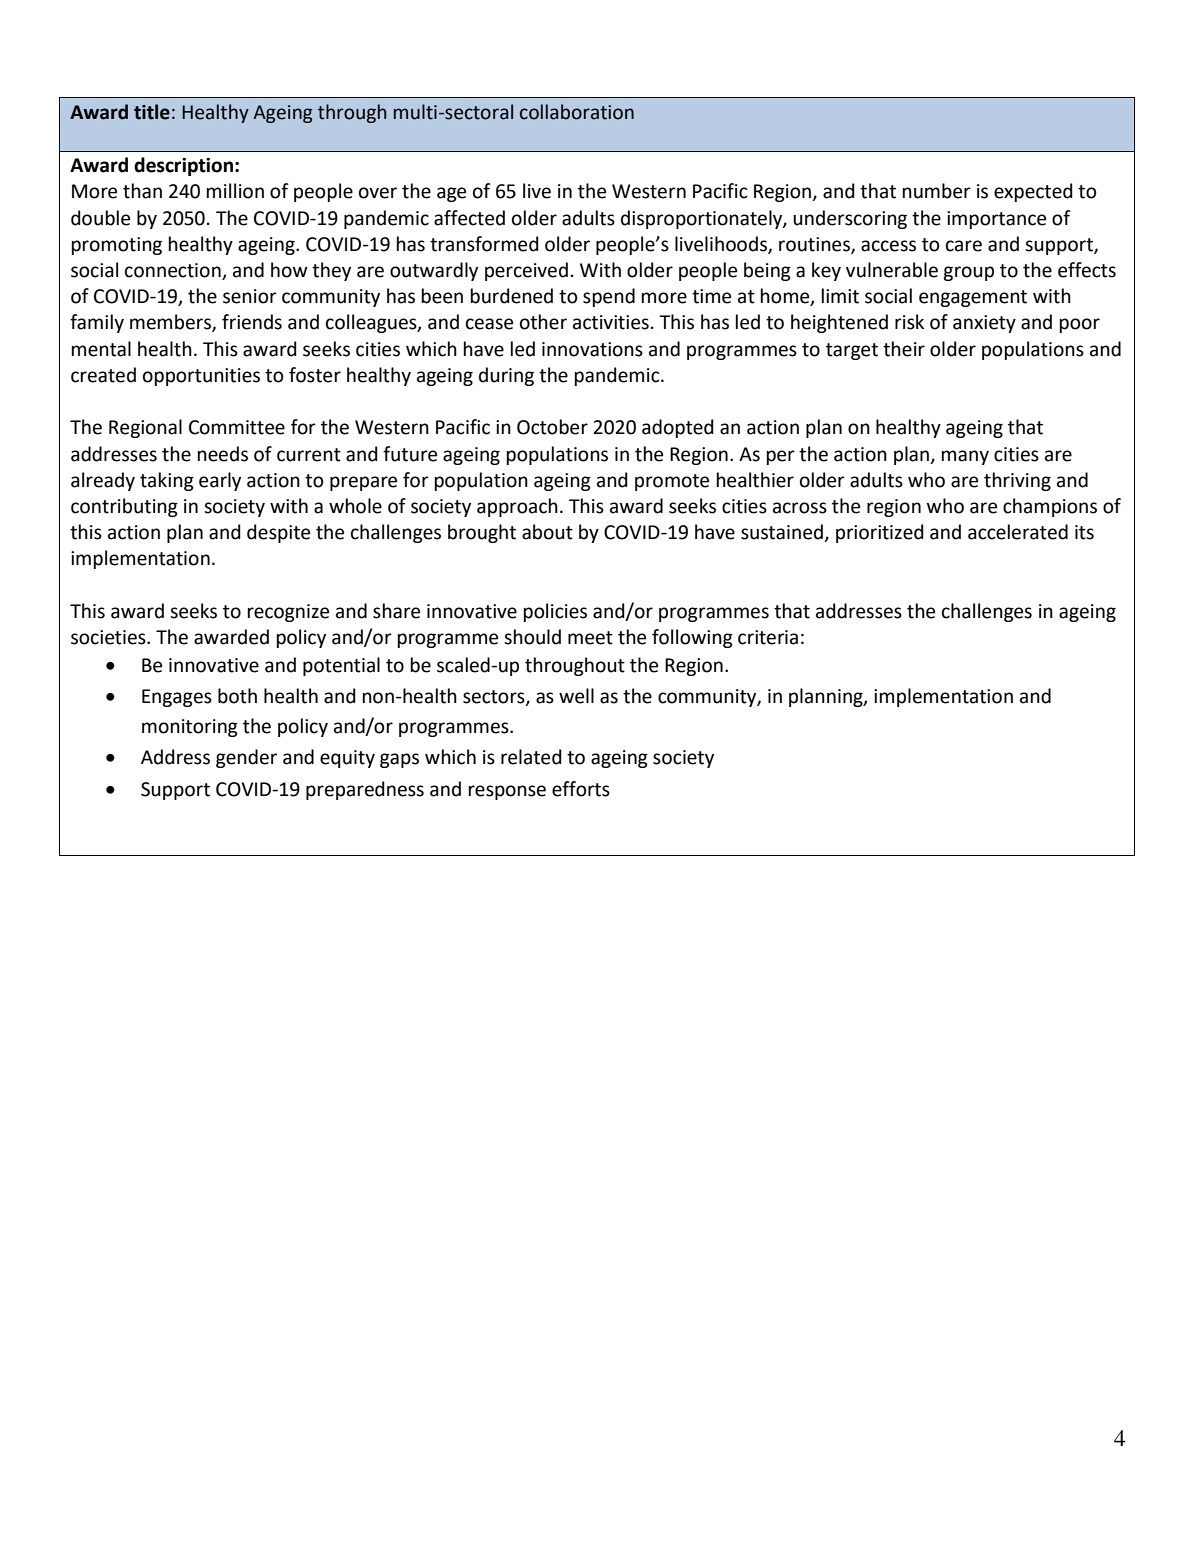  Describe the element at coordinates (555, 612) in the page. I see `policies` at that location.
